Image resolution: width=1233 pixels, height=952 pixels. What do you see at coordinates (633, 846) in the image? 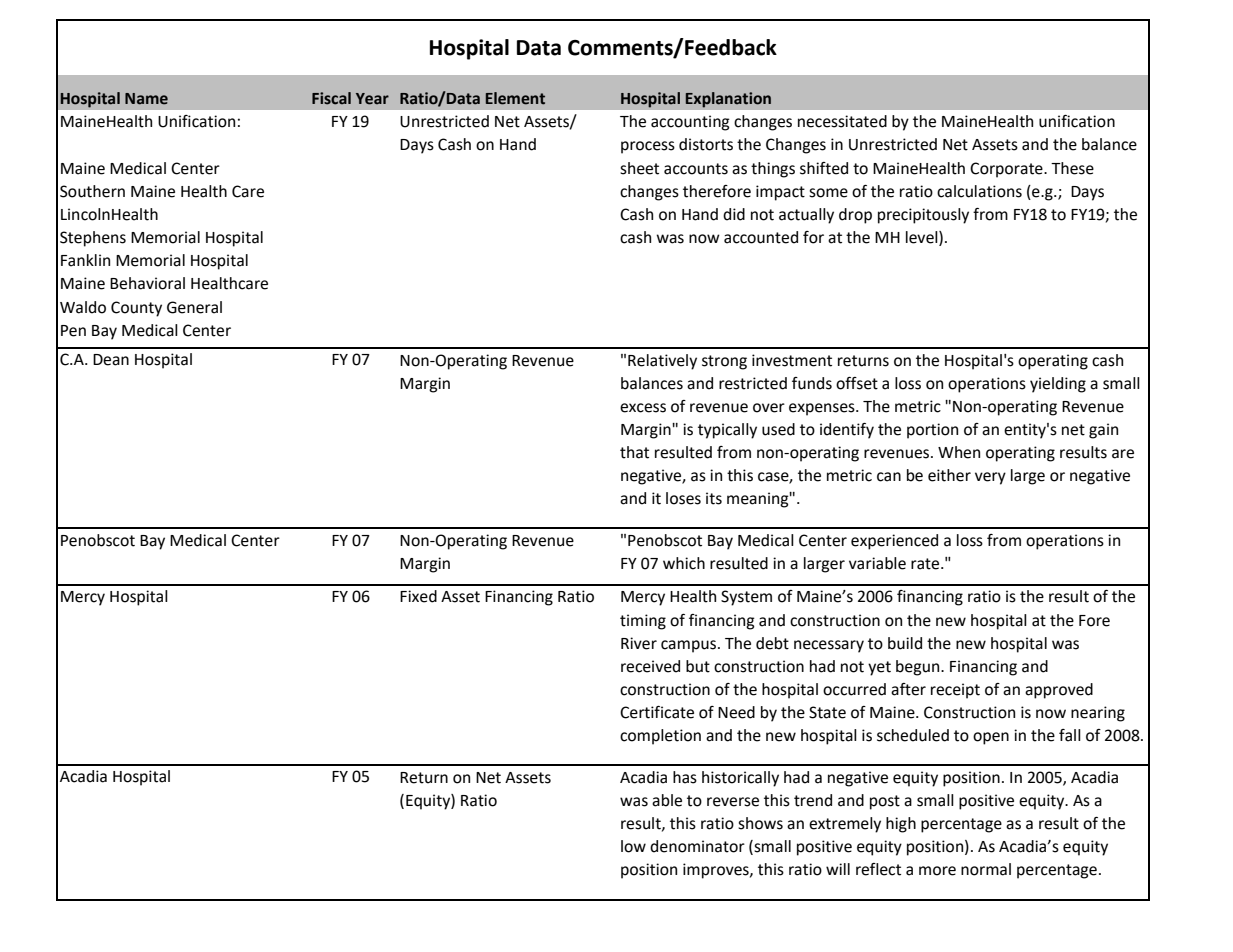
I see `low` at bounding box center [633, 846].
